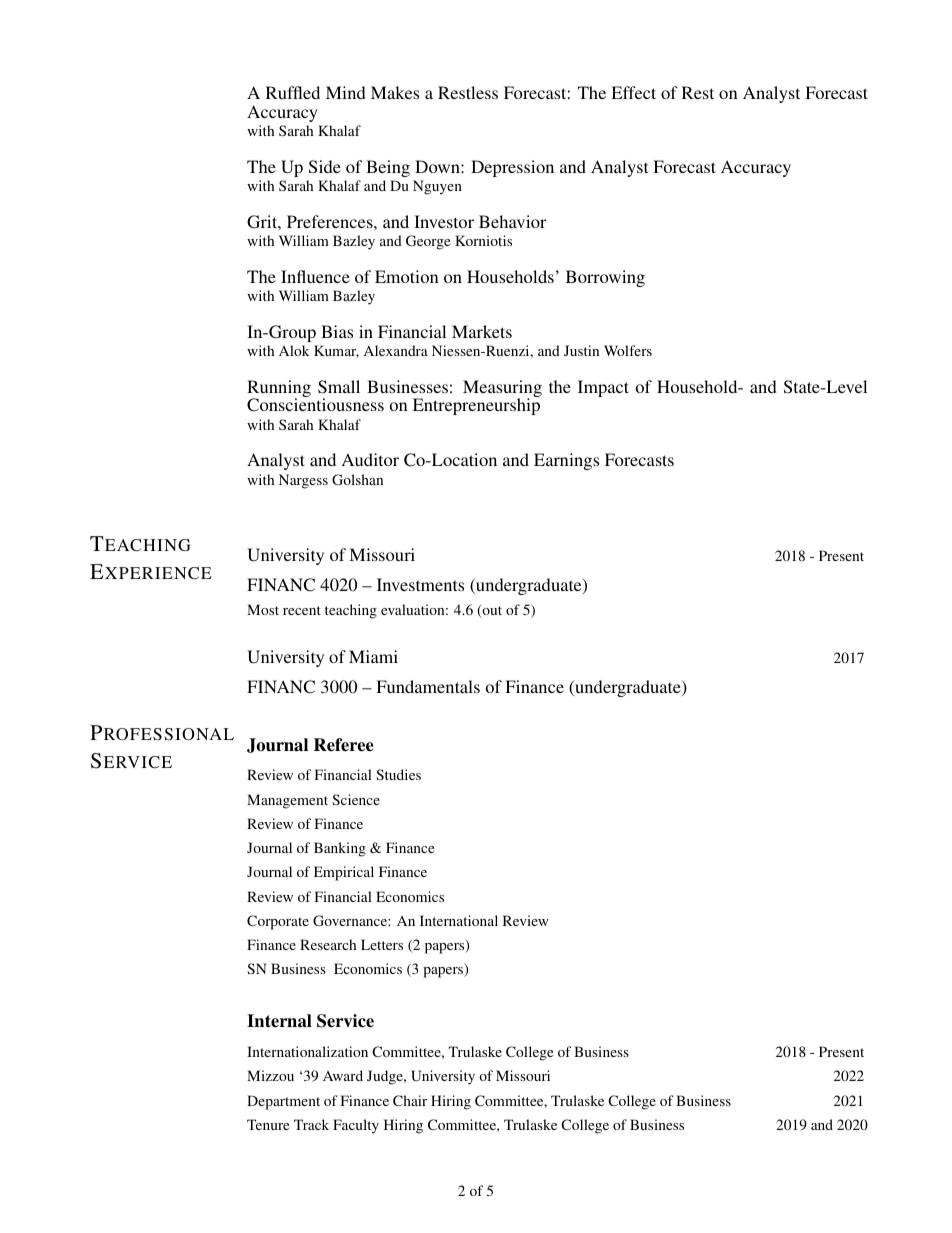 This page has width=952, height=1233. I want to click on recent, so click(302, 610).
